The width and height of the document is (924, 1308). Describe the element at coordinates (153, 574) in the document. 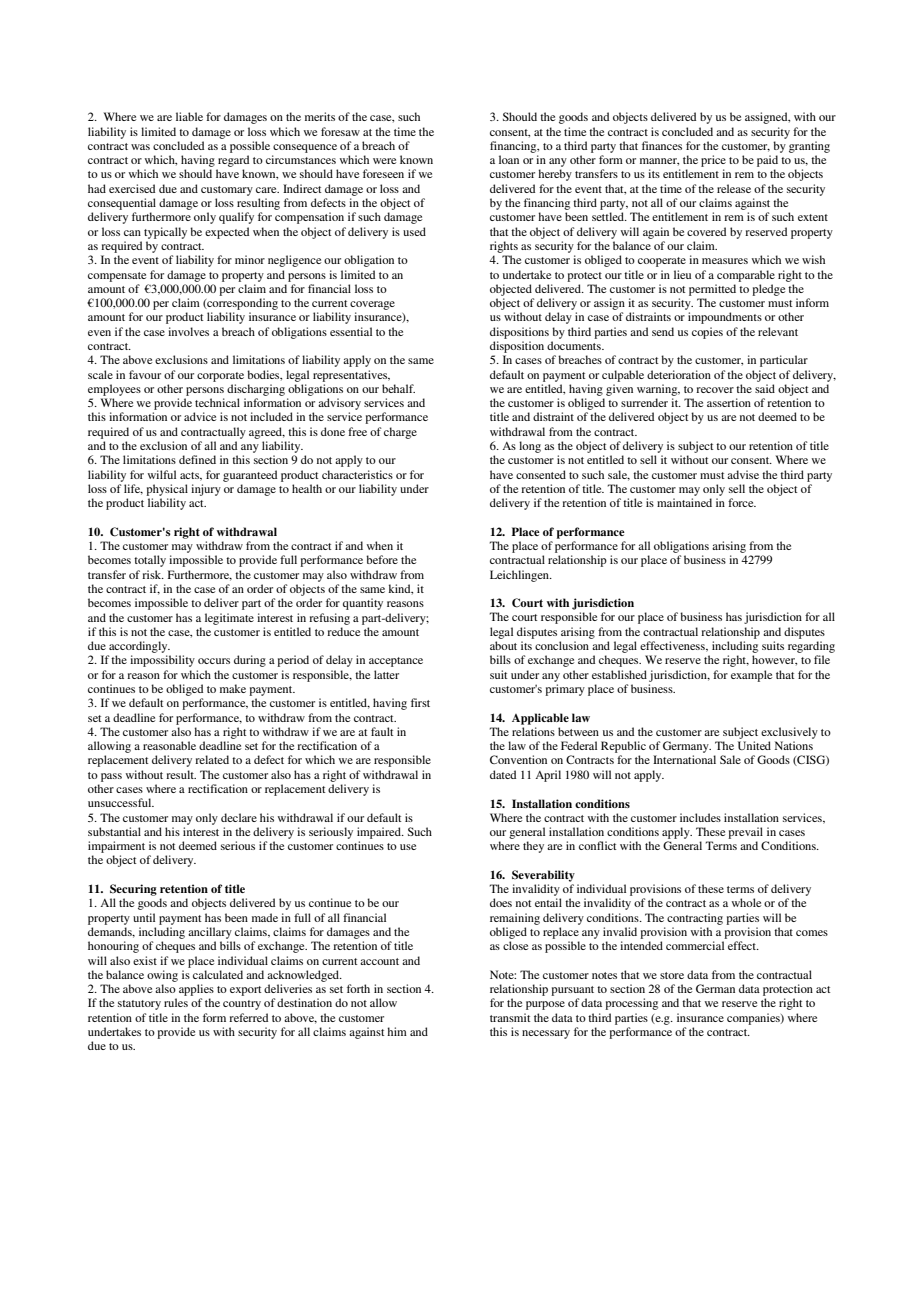

I see `risk` at that location.
